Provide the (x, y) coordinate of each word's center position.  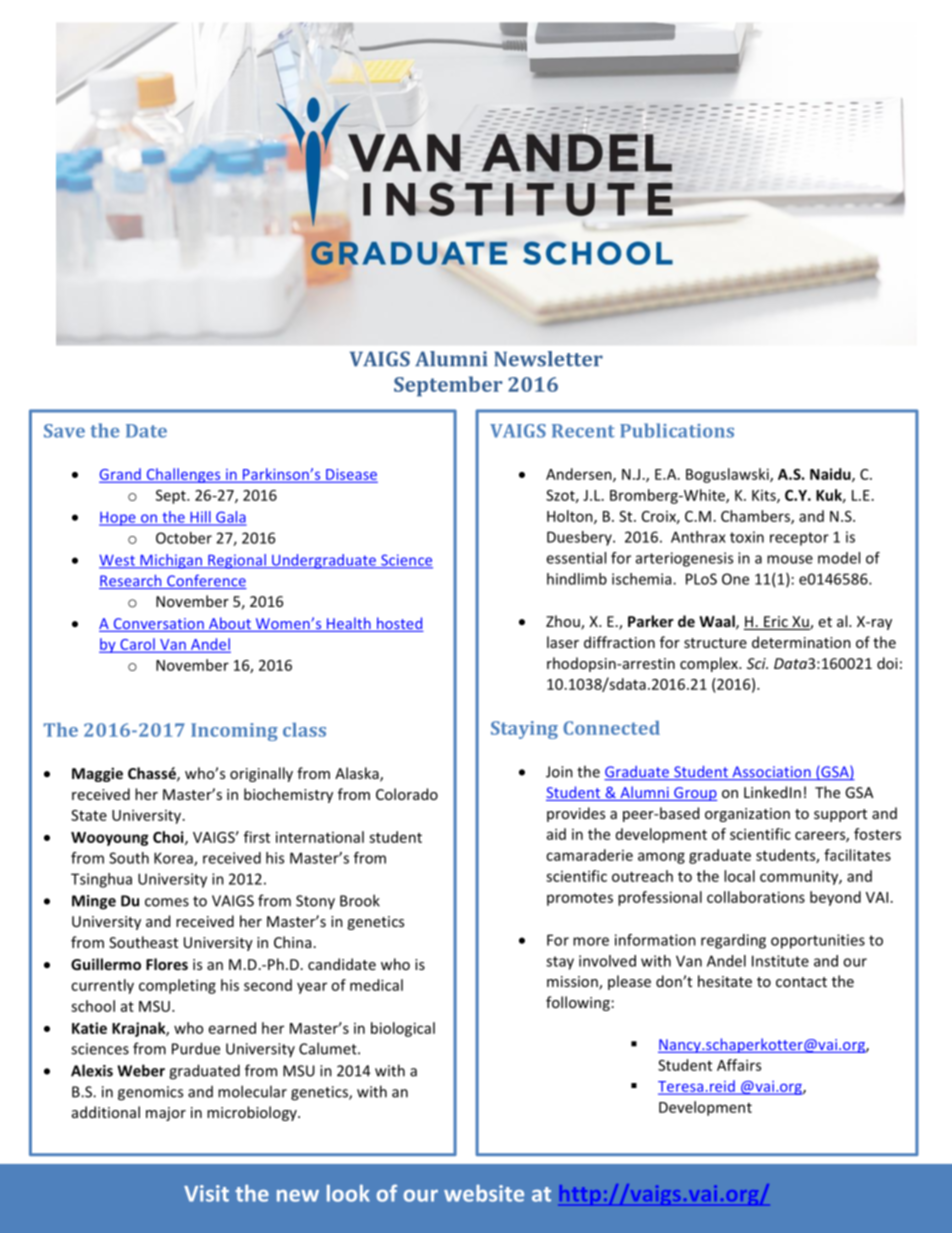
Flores (167, 964)
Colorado (407, 794)
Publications (677, 430)
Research (131, 581)
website (484, 1193)
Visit (206, 1193)
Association (771, 773)
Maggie (97, 774)
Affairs (739, 1065)
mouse (790, 559)
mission (573, 983)
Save (64, 431)
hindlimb (577, 579)
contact (801, 982)
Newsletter (548, 359)
